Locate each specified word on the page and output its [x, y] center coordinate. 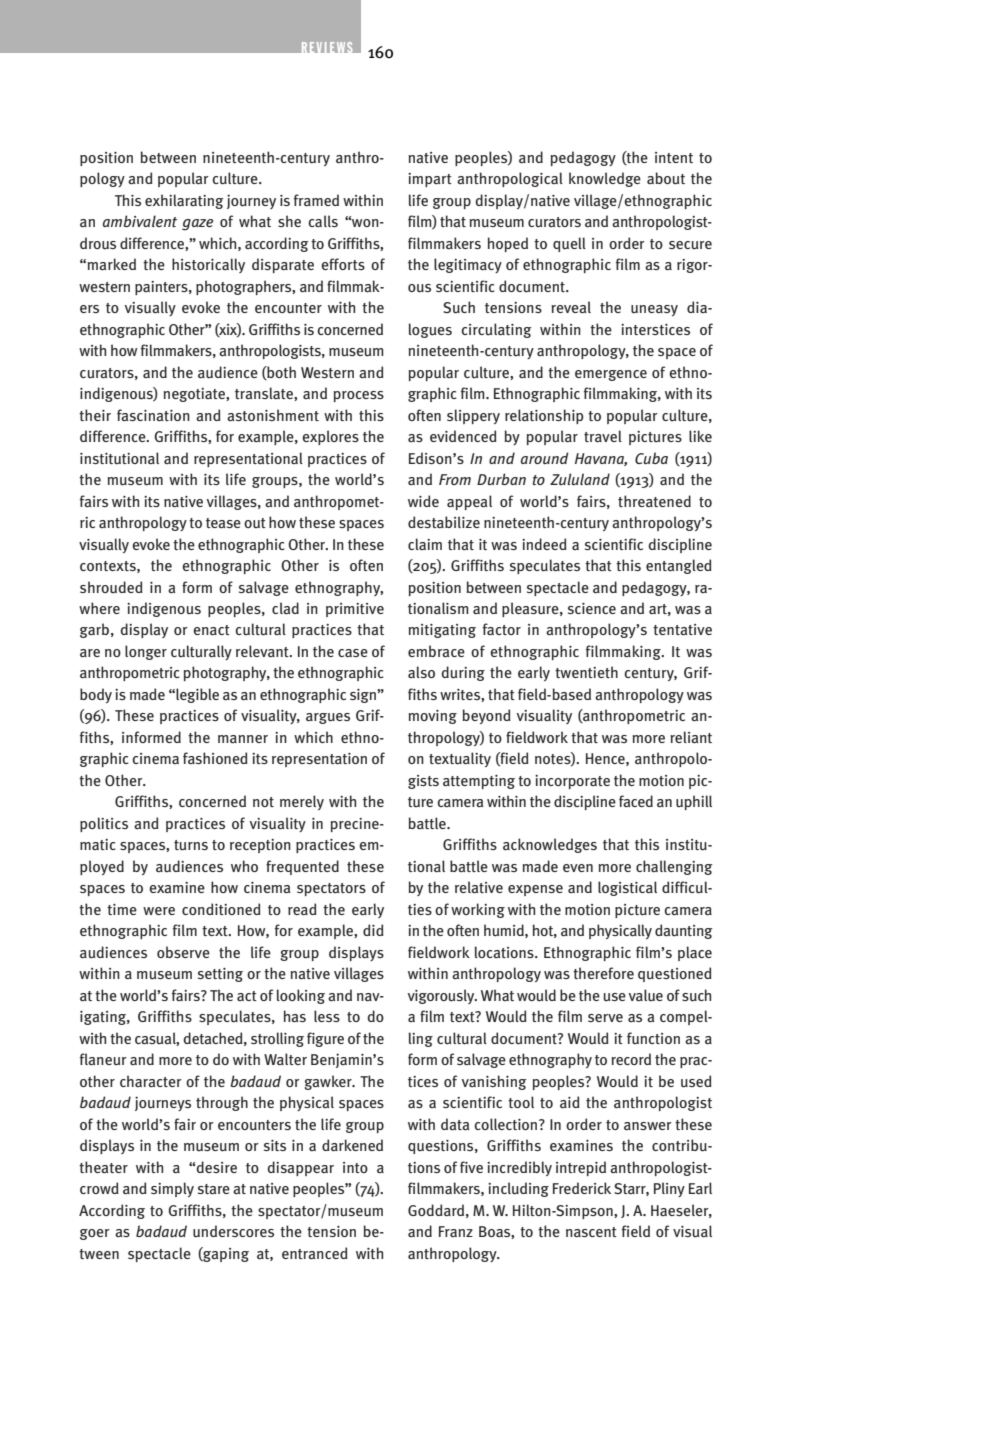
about [666, 178]
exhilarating [184, 201]
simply [172, 1189]
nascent [591, 1232]
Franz [456, 1231]
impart [430, 180]
